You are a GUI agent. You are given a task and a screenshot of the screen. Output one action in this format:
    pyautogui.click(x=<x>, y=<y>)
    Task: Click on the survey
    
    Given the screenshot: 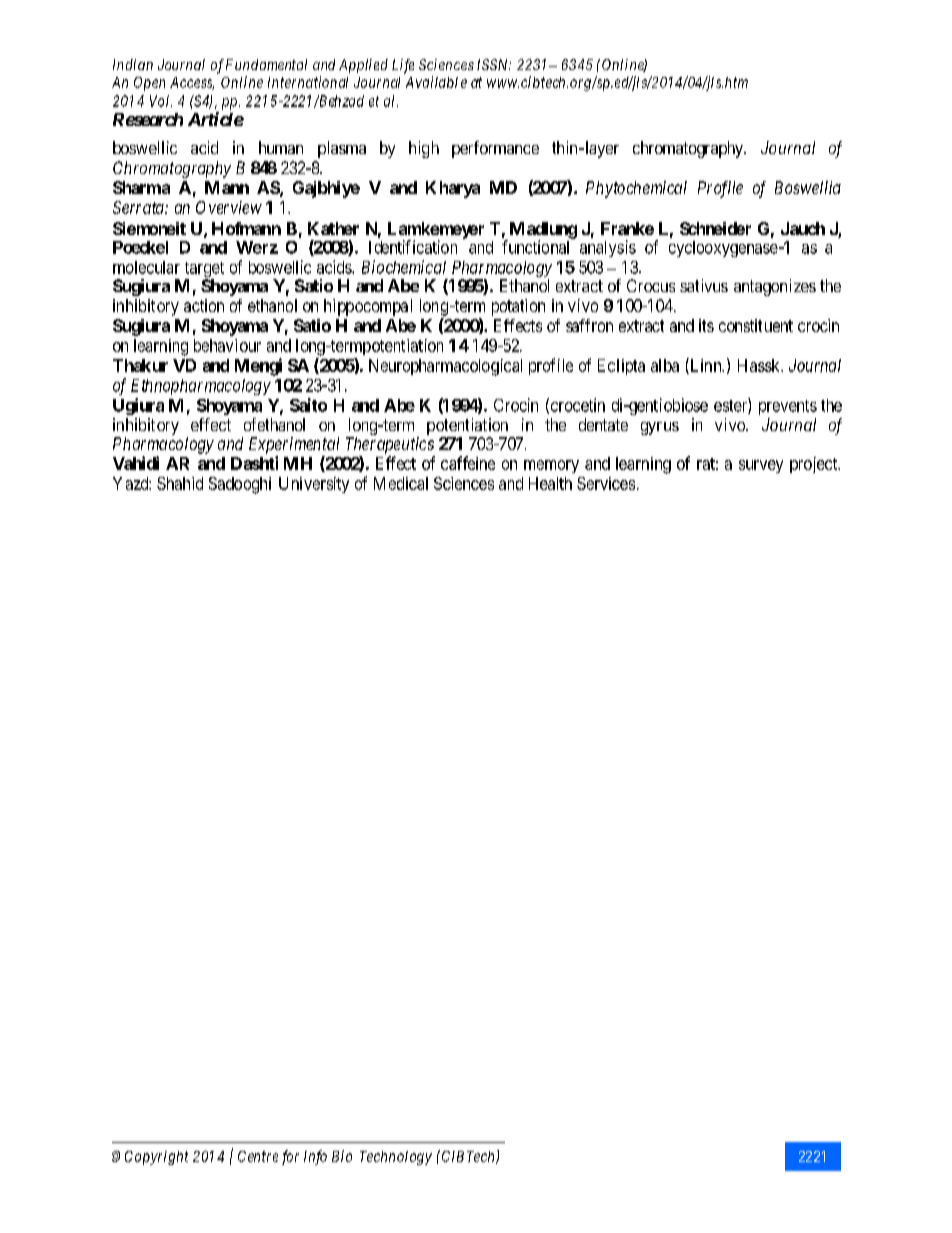 What is the action you would take?
    pyautogui.click(x=761, y=466)
